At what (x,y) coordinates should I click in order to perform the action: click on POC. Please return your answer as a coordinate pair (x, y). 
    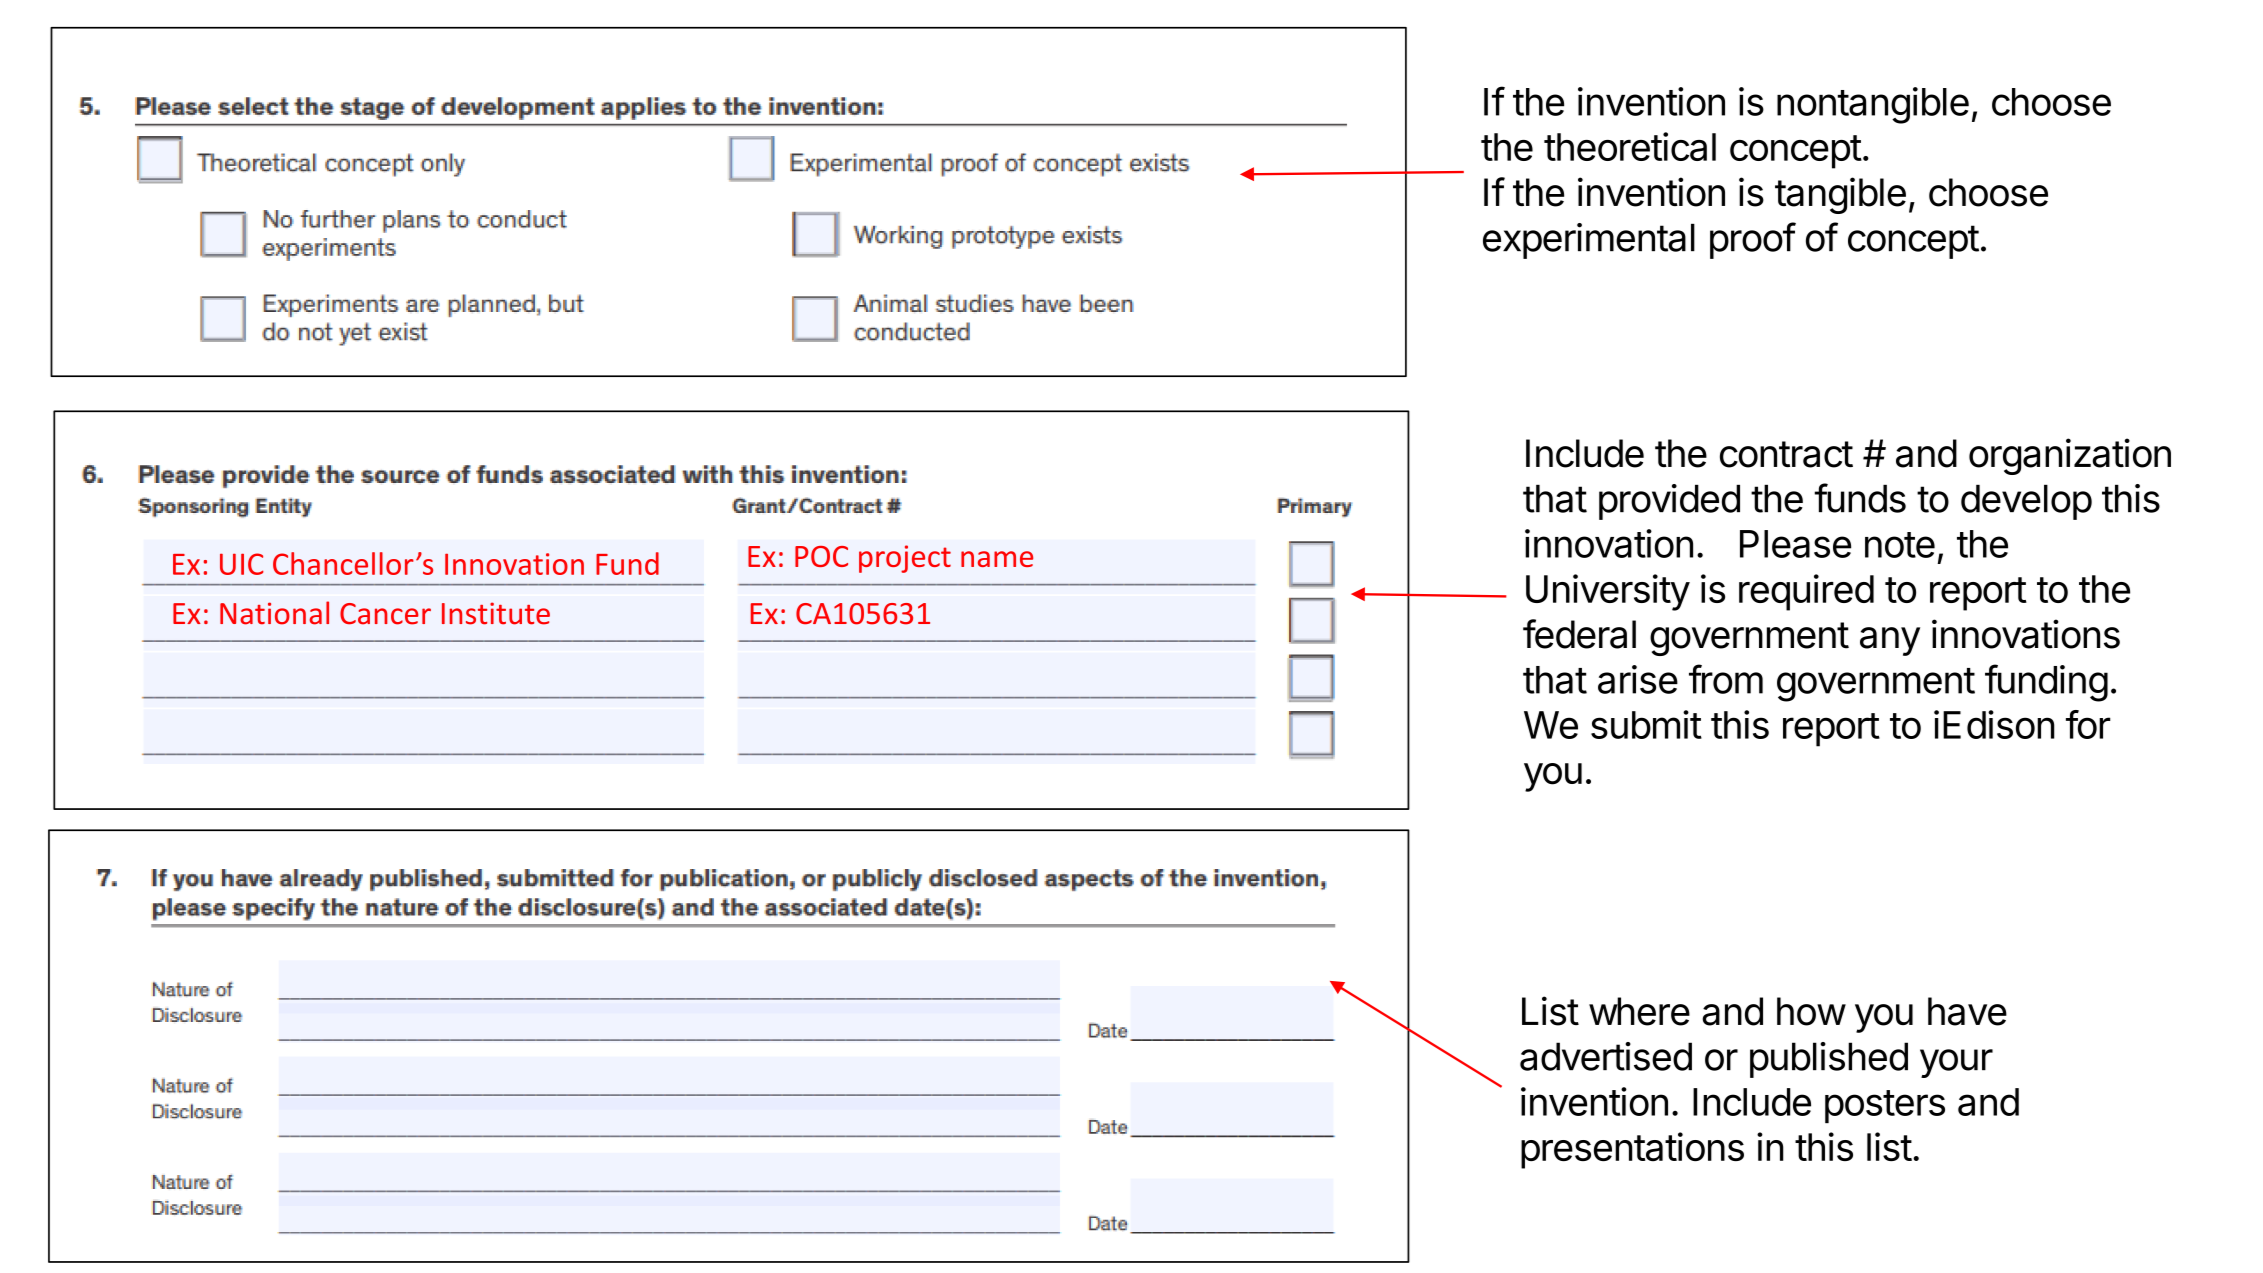
    Looking at the image, I should click on (821, 556).
